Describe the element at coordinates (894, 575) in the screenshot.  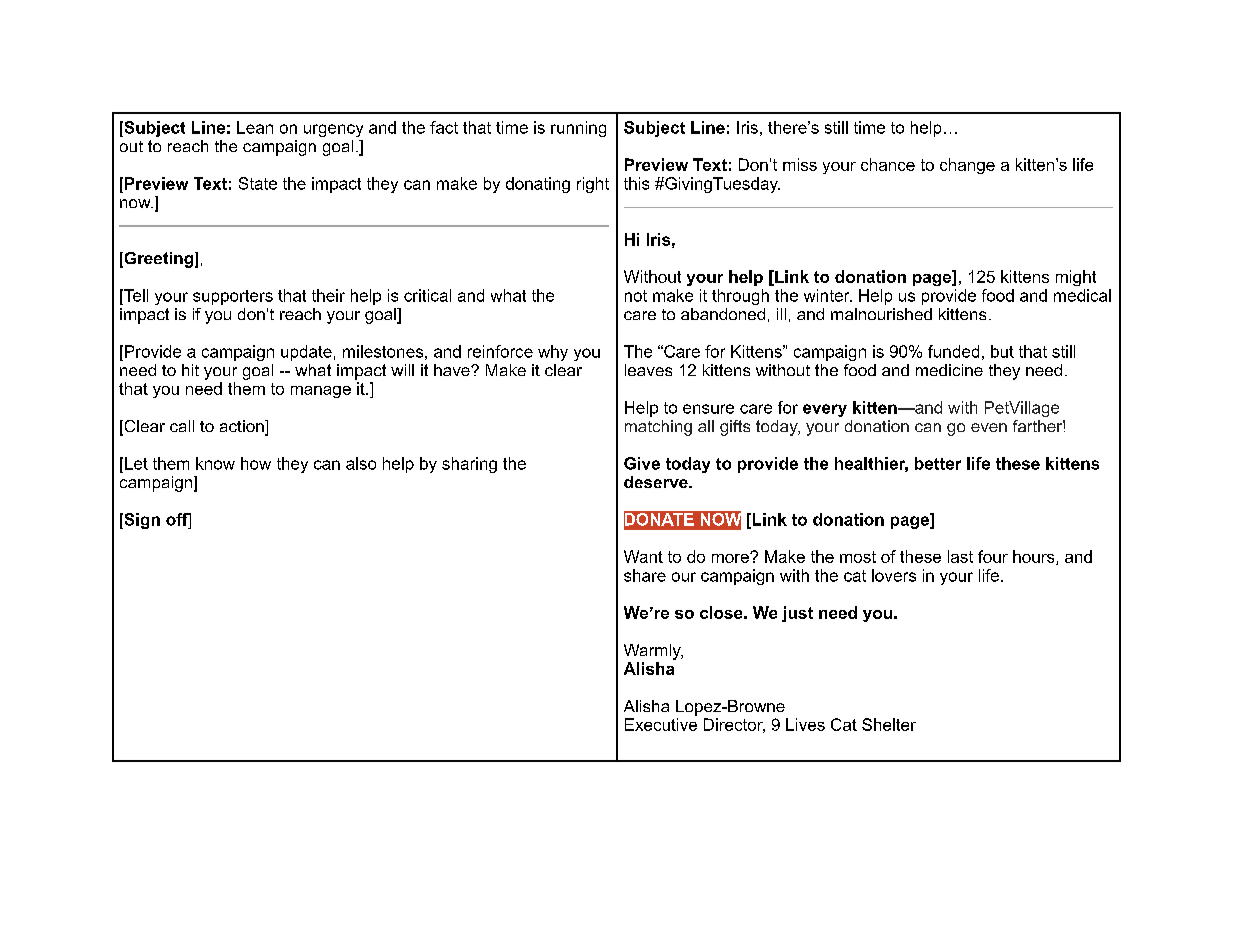
I see `lovers` at that location.
